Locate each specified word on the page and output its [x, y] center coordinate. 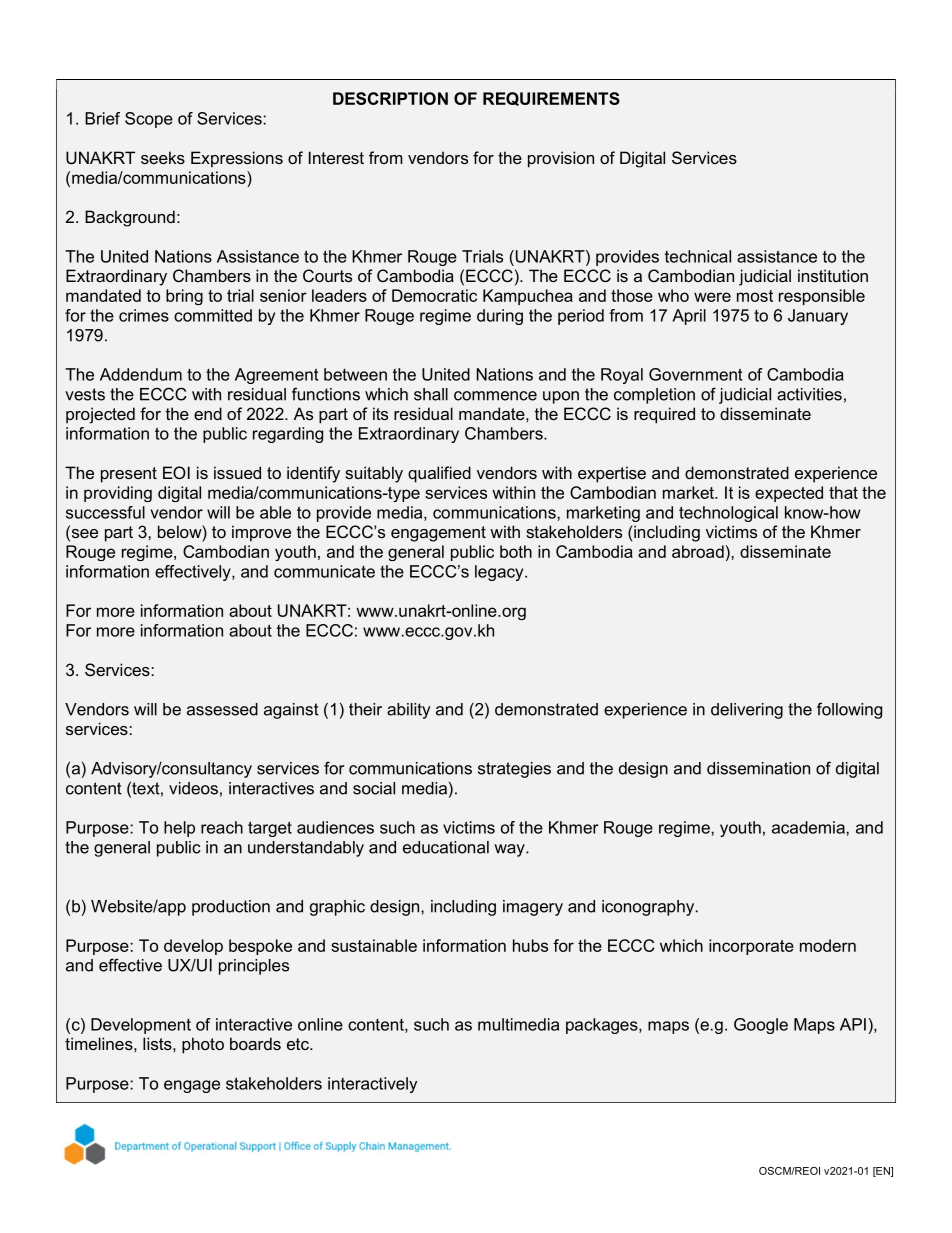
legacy [500, 573]
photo [203, 1045]
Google [761, 1026]
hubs [530, 945]
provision [561, 159]
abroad [698, 551]
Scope [149, 120]
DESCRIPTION [390, 98]
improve [261, 533]
